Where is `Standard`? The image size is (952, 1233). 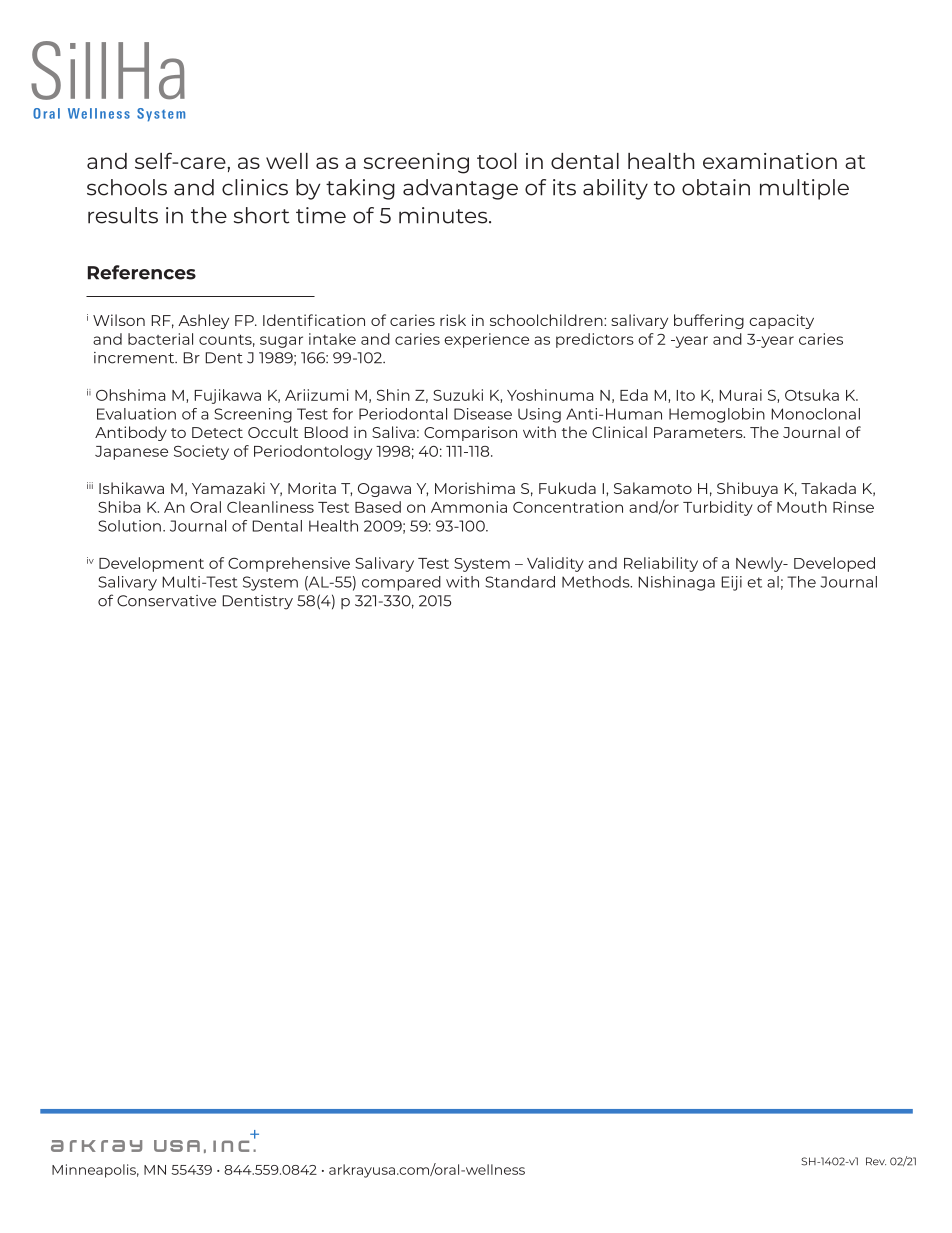
Standard is located at coordinates (520, 582).
